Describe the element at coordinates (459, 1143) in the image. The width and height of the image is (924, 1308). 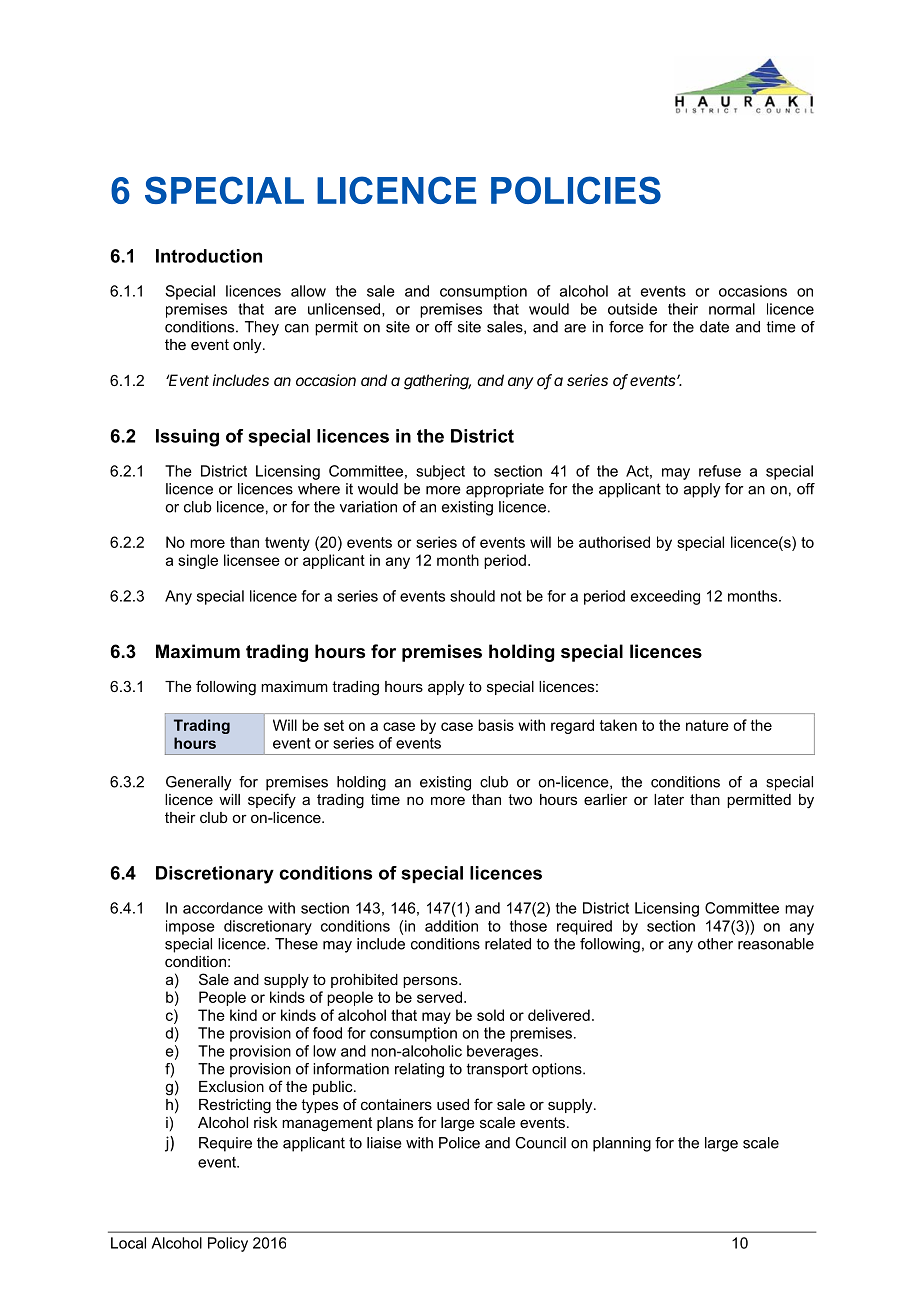
I see `Police` at that location.
